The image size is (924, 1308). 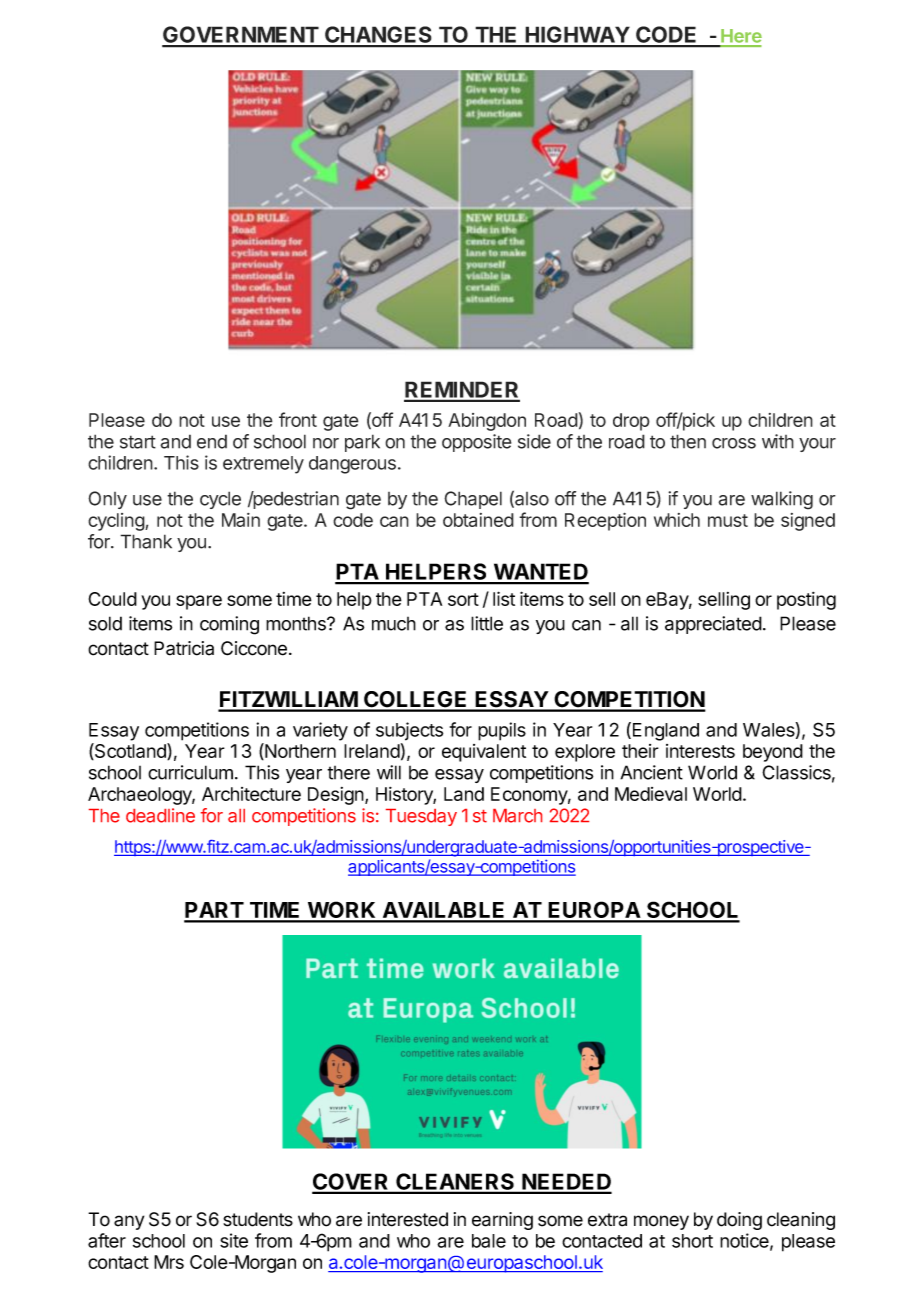 What do you see at coordinates (577, 36) in the page?
I see `HIGHWAY` at bounding box center [577, 36].
